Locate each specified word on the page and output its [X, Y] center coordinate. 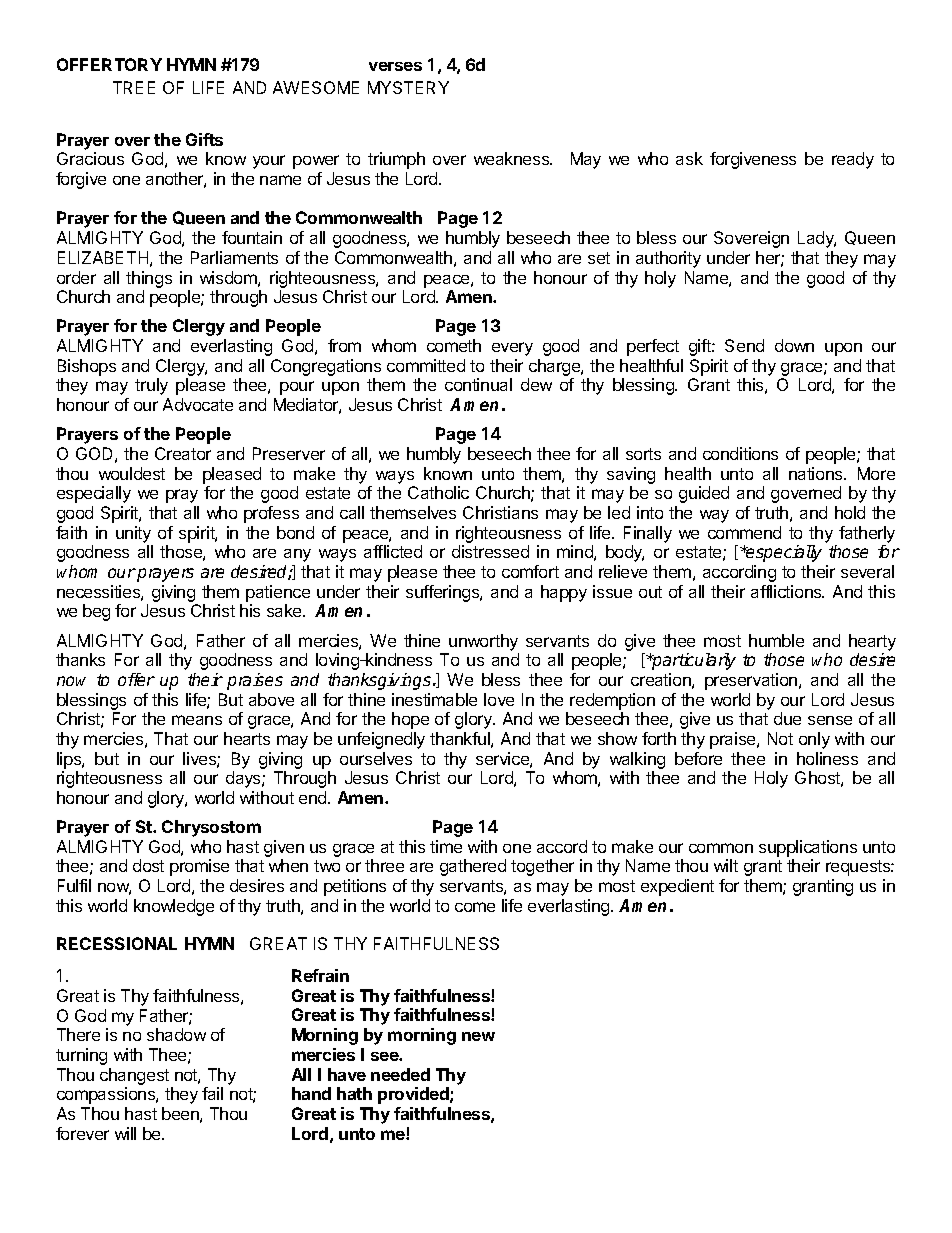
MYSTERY [408, 87]
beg [96, 612]
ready [853, 160]
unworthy [483, 642]
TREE [134, 87]
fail [212, 1093]
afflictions [787, 591]
